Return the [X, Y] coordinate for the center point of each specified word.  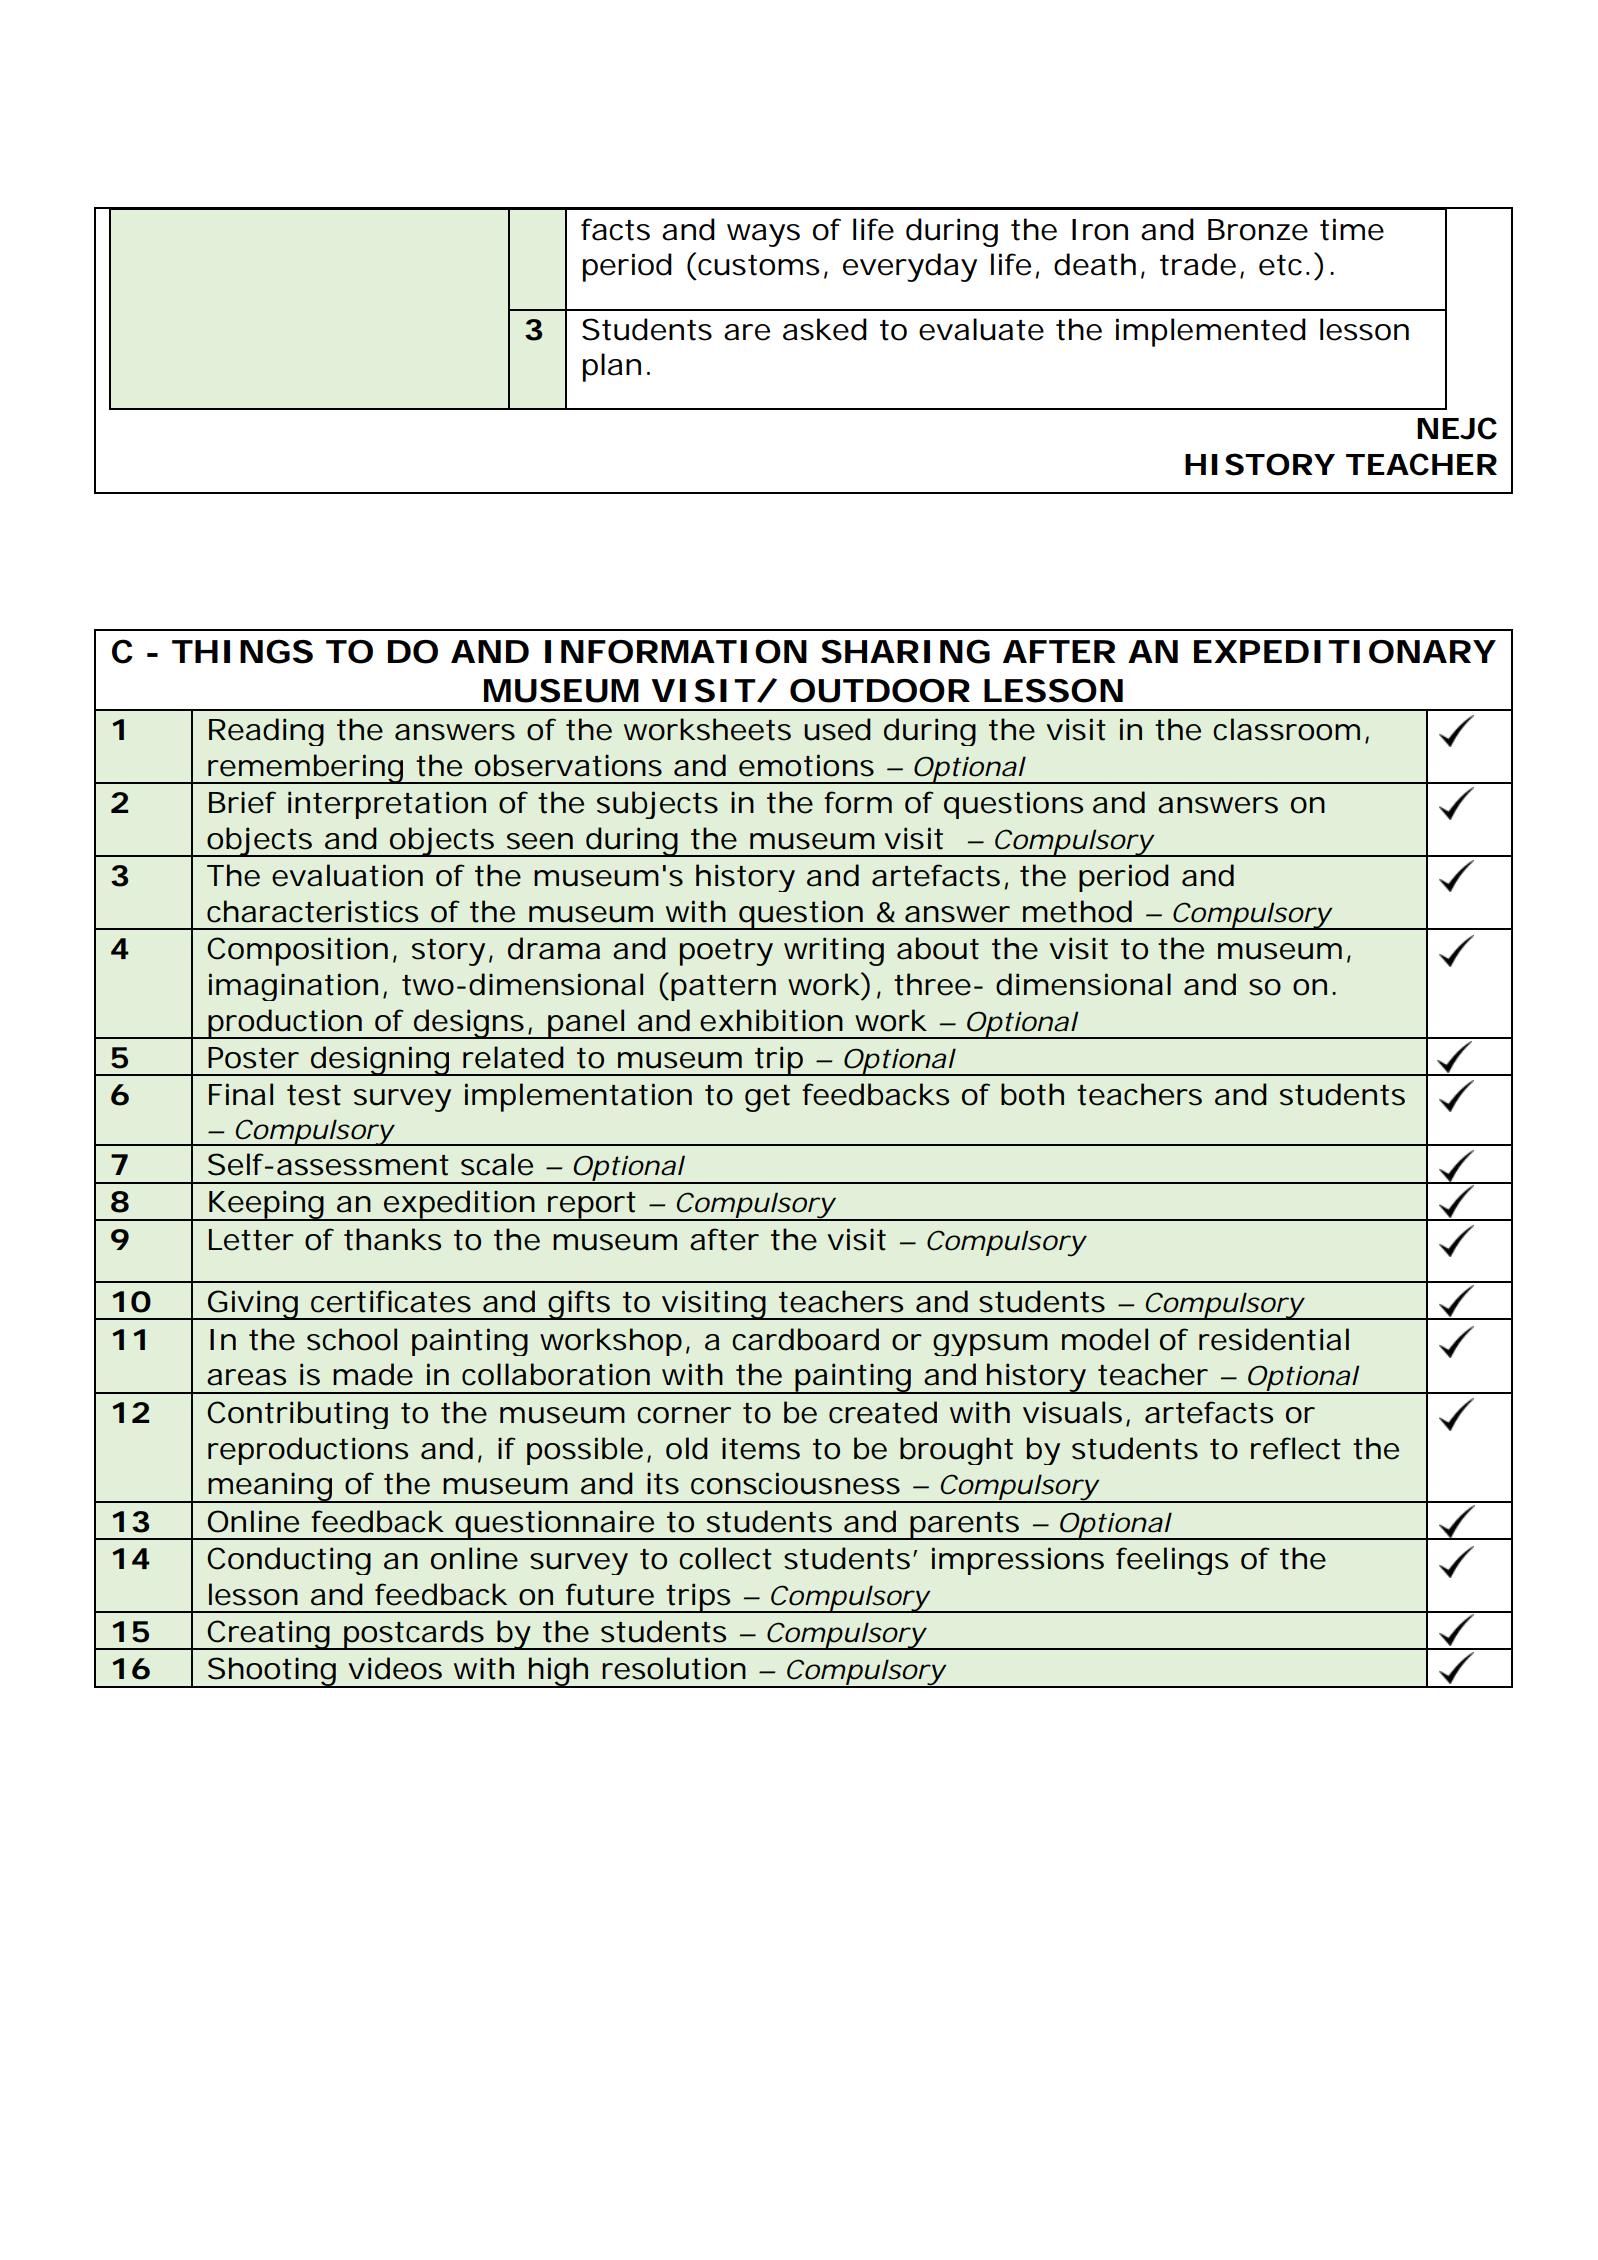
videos [395, 1668]
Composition [297, 951]
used [837, 729]
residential [1274, 1339]
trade [1198, 264]
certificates [391, 1301]
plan [612, 367]
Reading [266, 732]
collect [725, 1558]
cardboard [805, 1339]
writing [834, 951]
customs [758, 265]
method [1077, 911]
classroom [1286, 729]
